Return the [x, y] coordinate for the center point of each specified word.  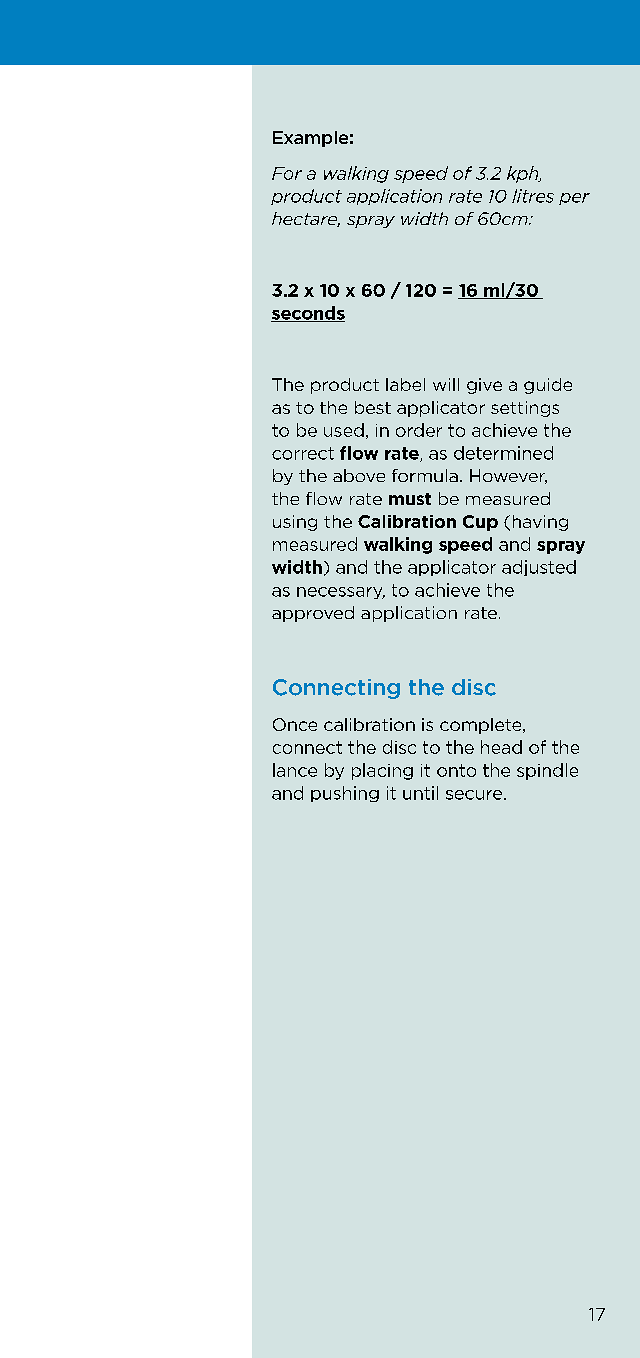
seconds [308, 314]
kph [524, 174]
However [508, 476]
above [359, 475]
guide [548, 386]
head [501, 747]
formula [425, 475]
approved [313, 614]
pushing [345, 794]
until [420, 793]
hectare [306, 219]
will [446, 384]
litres [533, 196]
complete [482, 726]
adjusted [539, 568]
